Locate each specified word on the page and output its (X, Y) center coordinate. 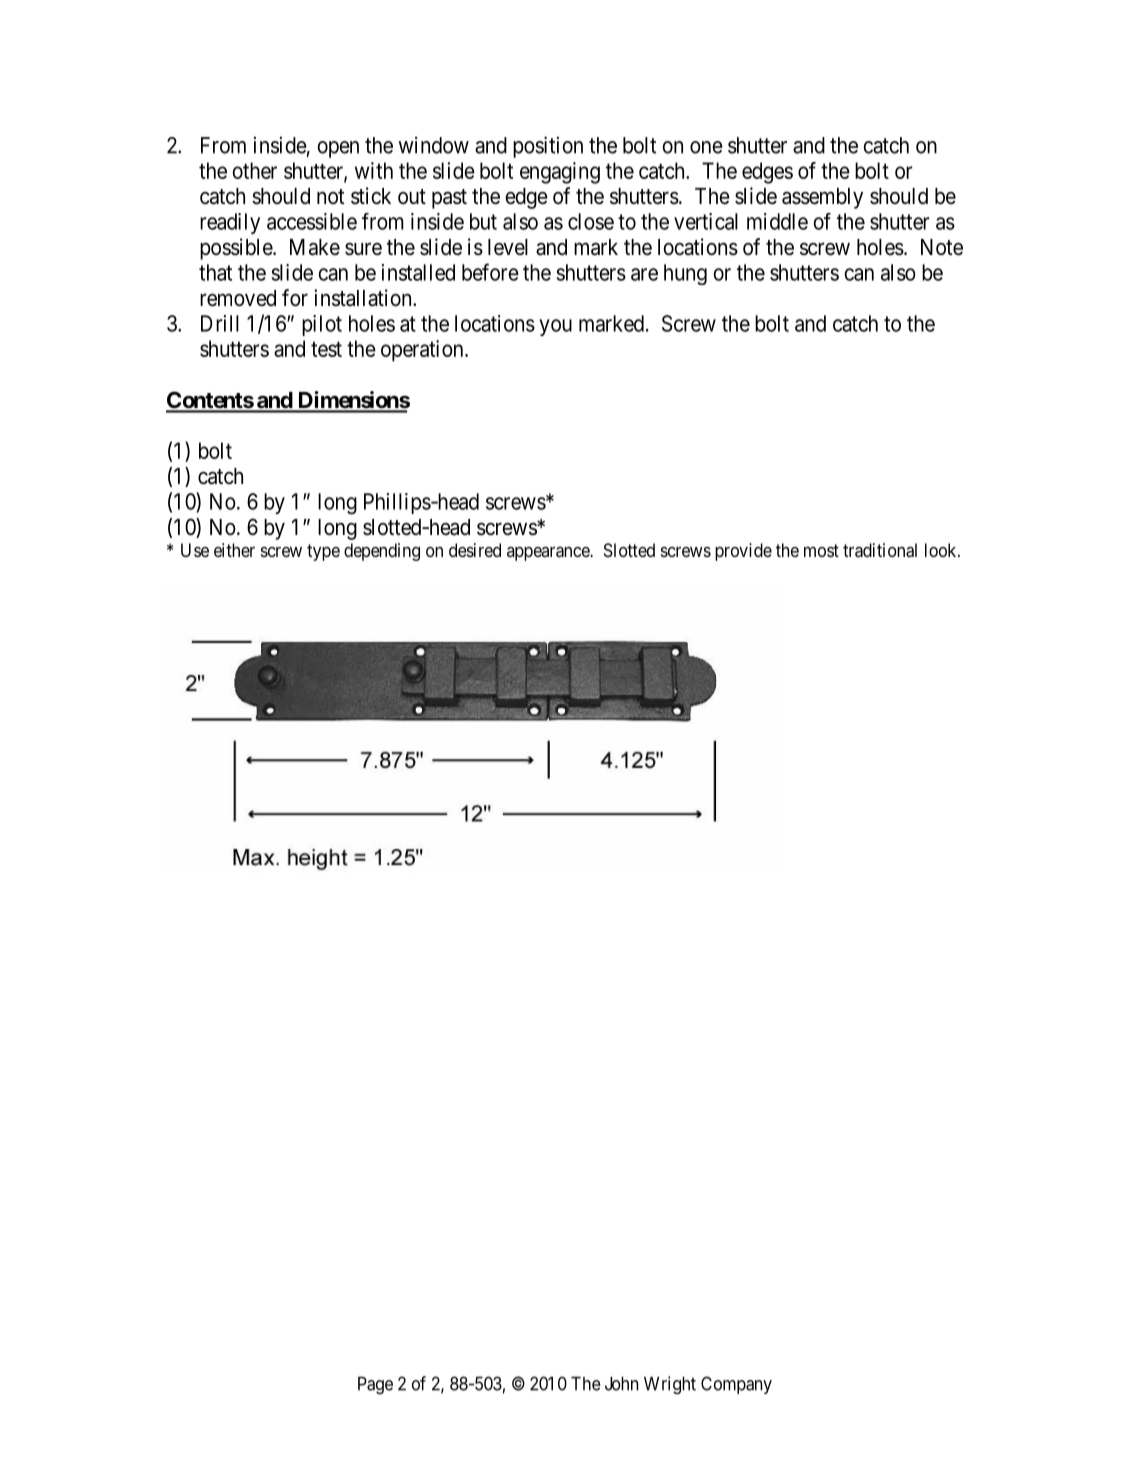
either (234, 550)
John (621, 1383)
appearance (549, 553)
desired (475, 550)
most (821, 550)
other (254, 170)
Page (375, 1385)
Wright (670, 1385)
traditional (880, 550)
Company (736, 1385)
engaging (560, 173)
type (323, 552)
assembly (822, 198)
